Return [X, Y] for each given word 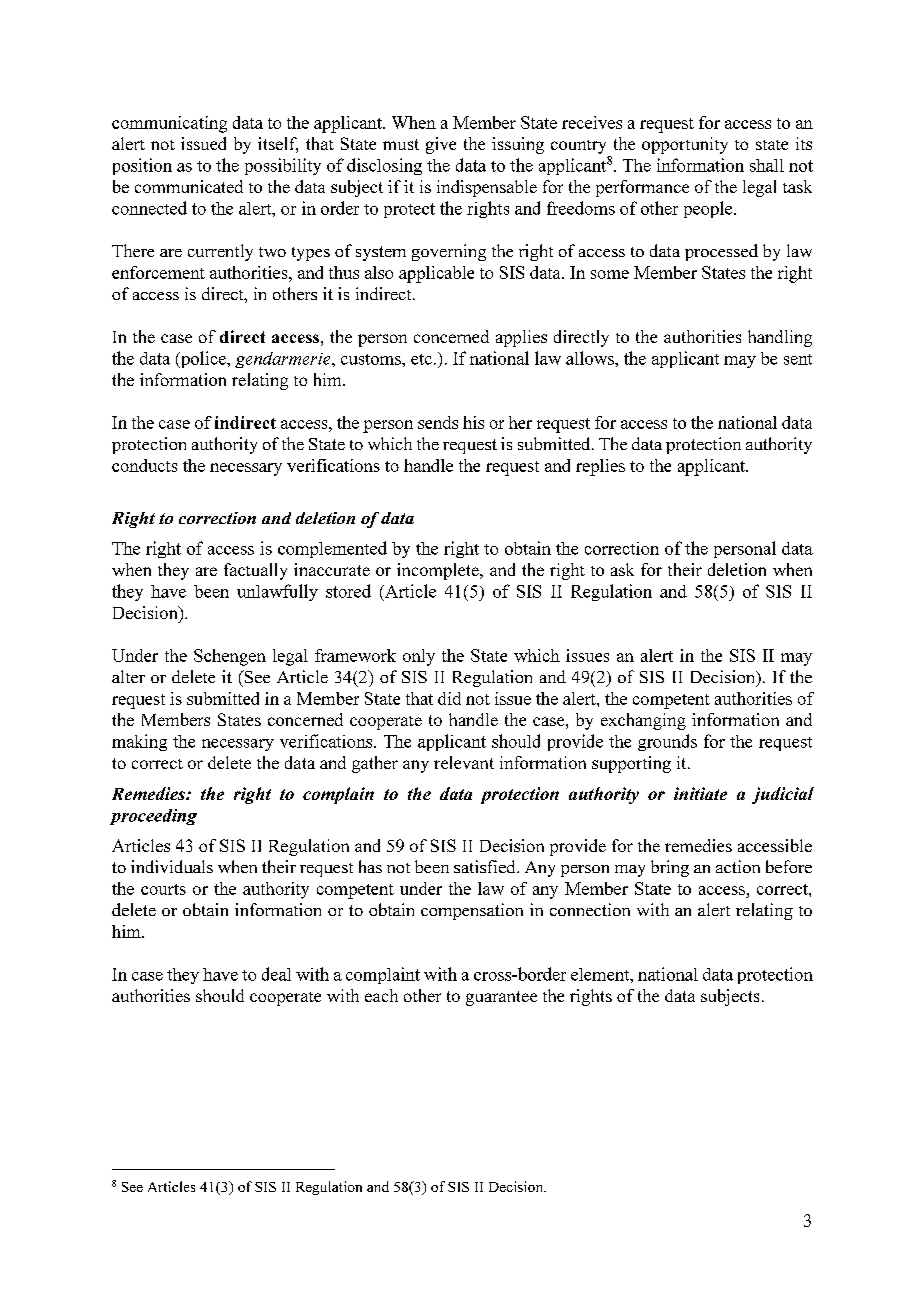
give [441, 145]
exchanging [643, 721]
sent [798, 359]
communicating [169, 124]
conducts [144, 465]
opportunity [685, 145]
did [449, 698]
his [473, 422]
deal [276, 974]
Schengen [230, 657]
